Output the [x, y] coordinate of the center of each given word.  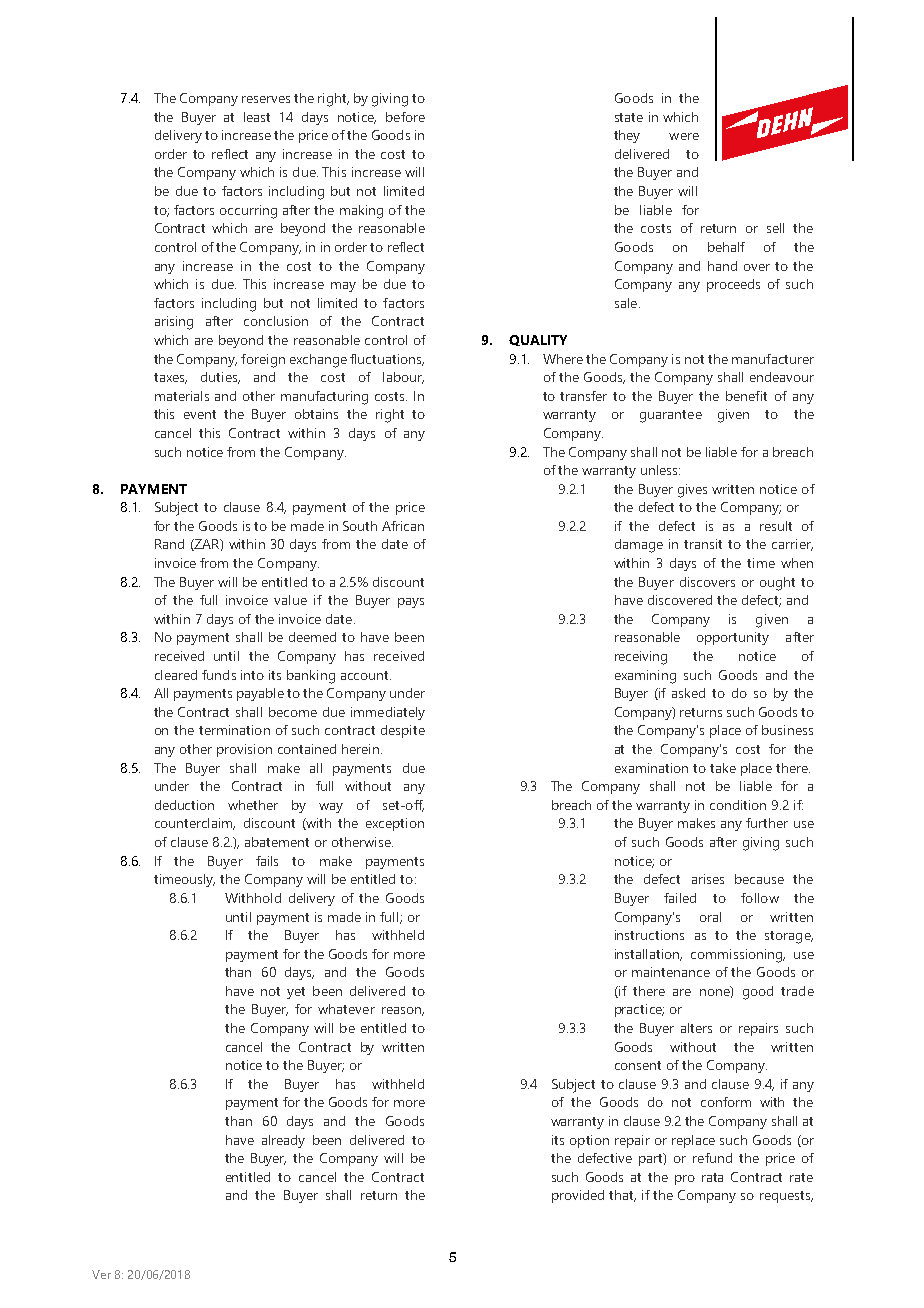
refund [712, 1158]
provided [578, 1196]
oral [710, 917]
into [252, 675]
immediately [388, 713]
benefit [746, 396]
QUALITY [538, 340]
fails [267, 861]
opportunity [733, 638]
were [684, 136]
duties [220, 378]
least [257, 117]
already [283, 1141]
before [405, 117]
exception [395, 824]
